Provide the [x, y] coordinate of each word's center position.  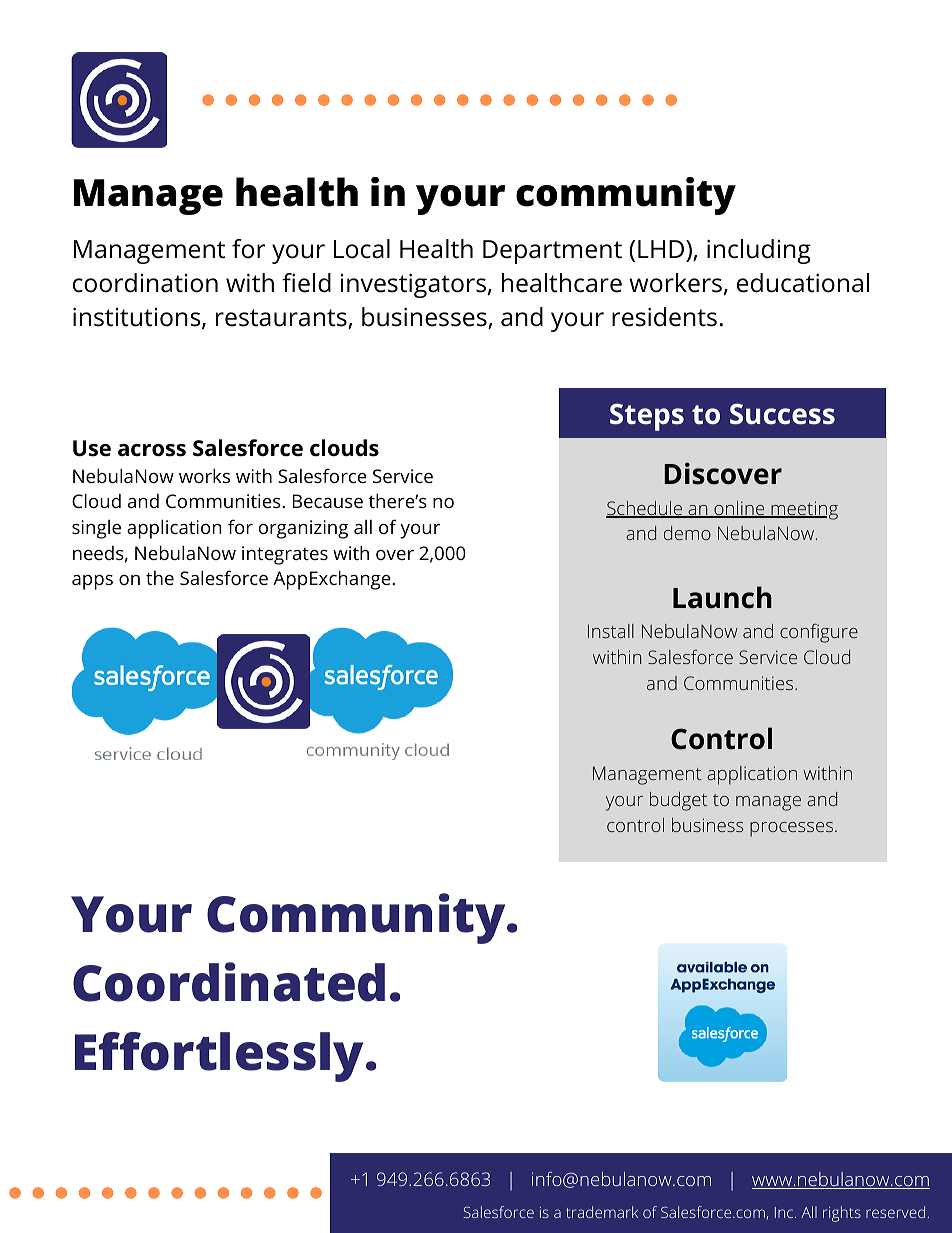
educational [803, 283]
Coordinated [229, 982]
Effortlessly [221, 1057]
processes [791, 829]
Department [552, 252]
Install [611, 631]
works [204, 475]
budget [678, 801]
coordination [145, 283]
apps [92, 582]
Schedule [645, 509]
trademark [602, 1212]
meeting [803, 510]
